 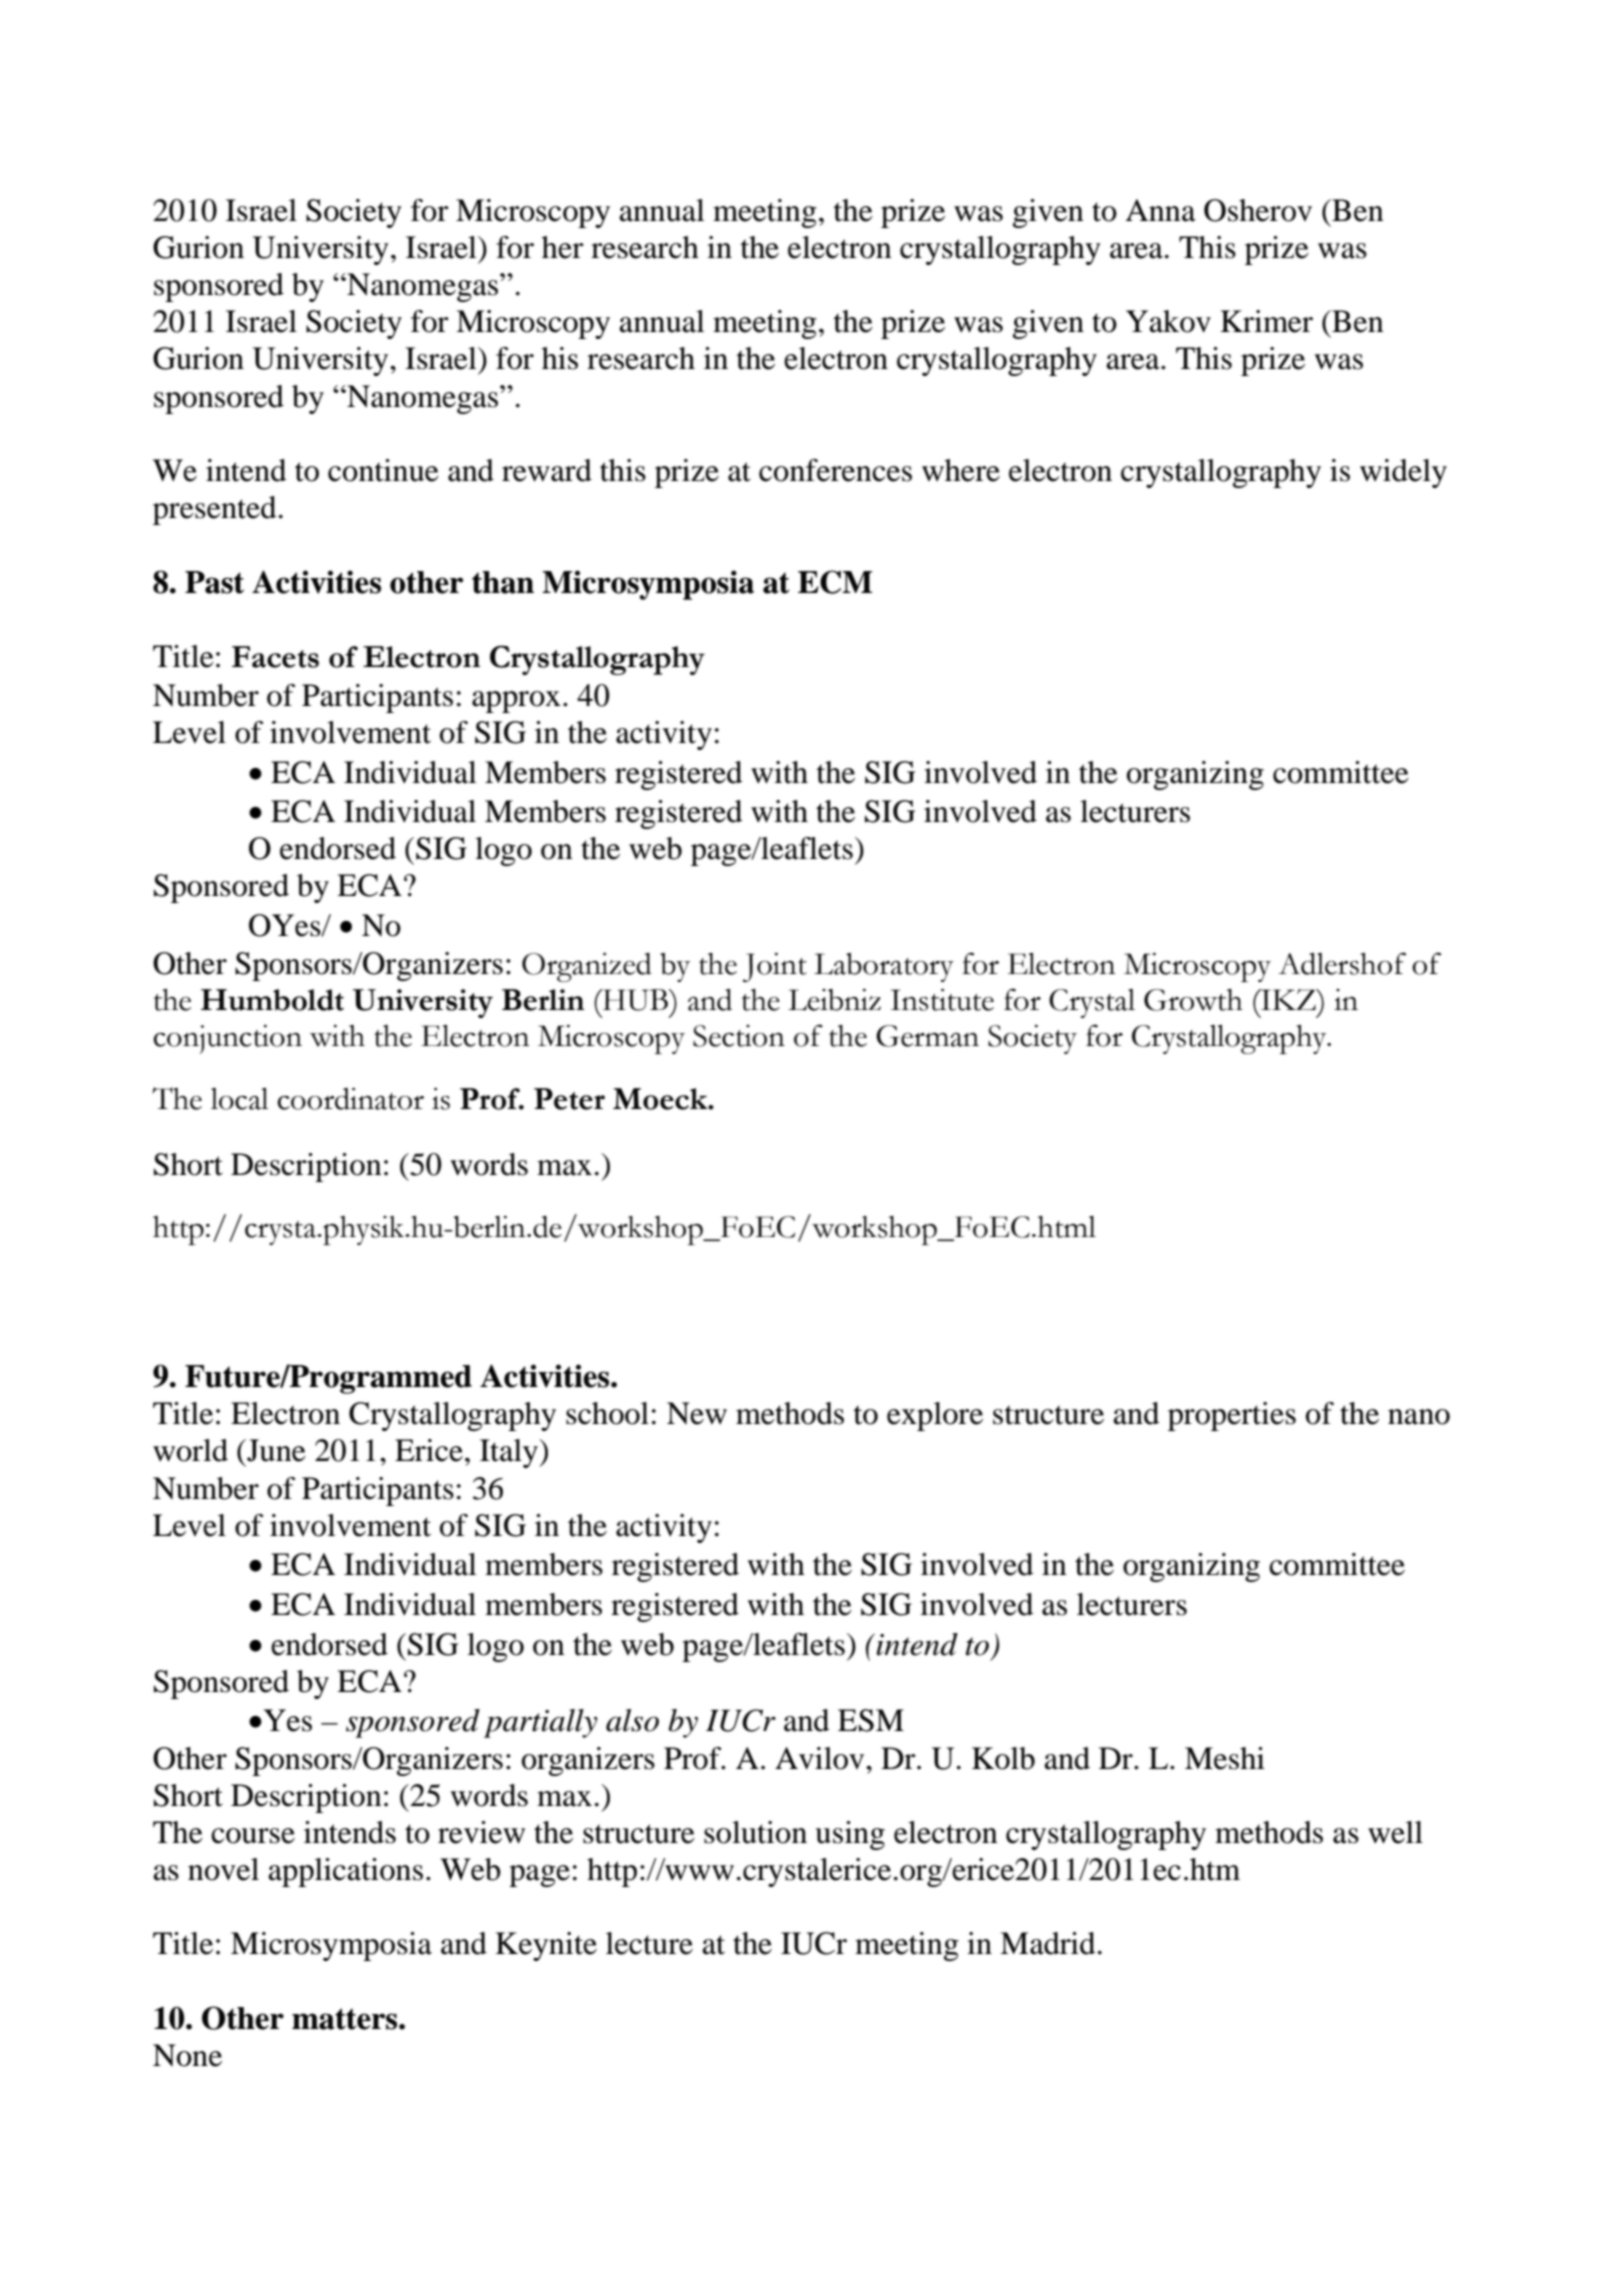 I want to click on June, so click(x=275, y=1450).
